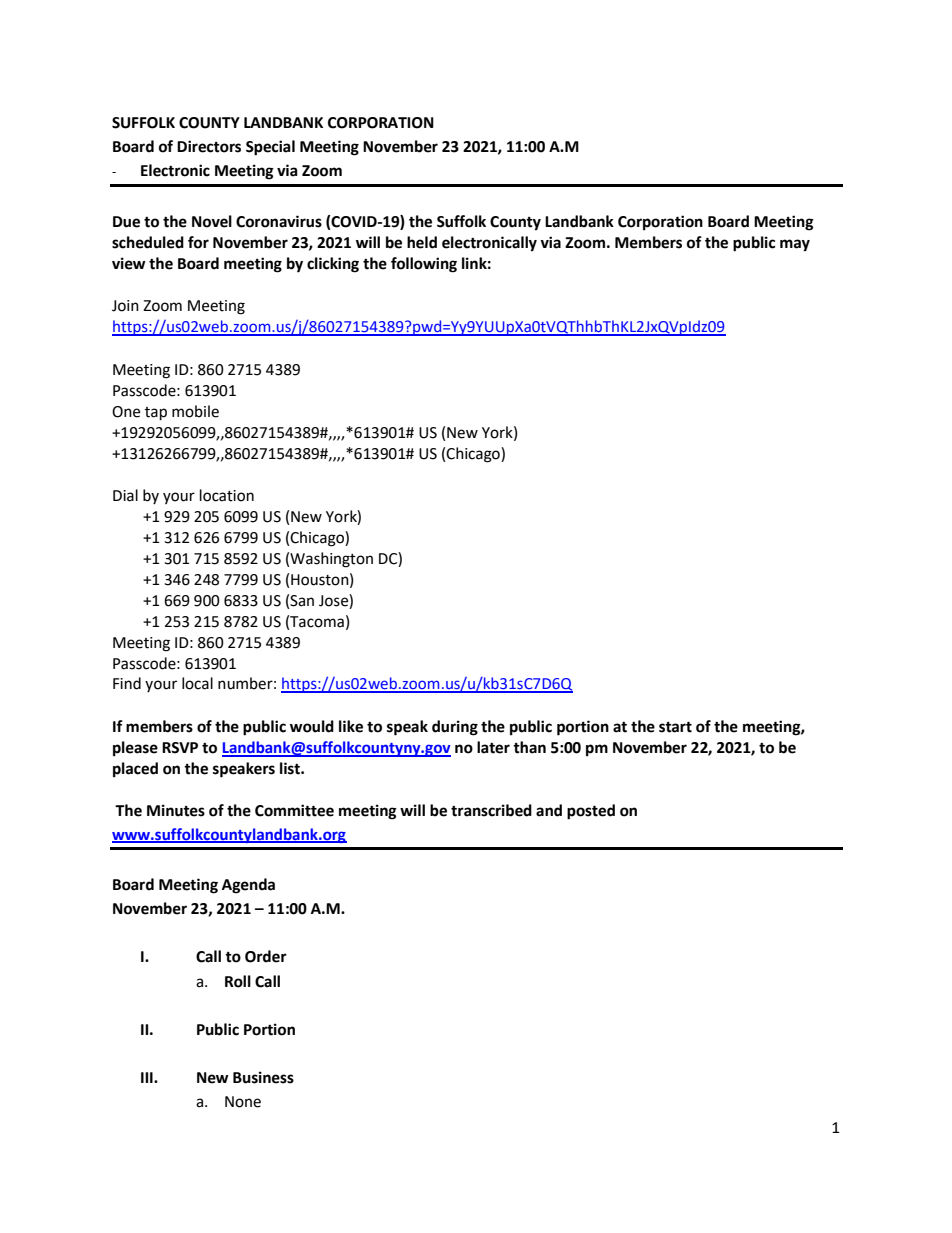  I want to click on None, so click(243, 1102).
